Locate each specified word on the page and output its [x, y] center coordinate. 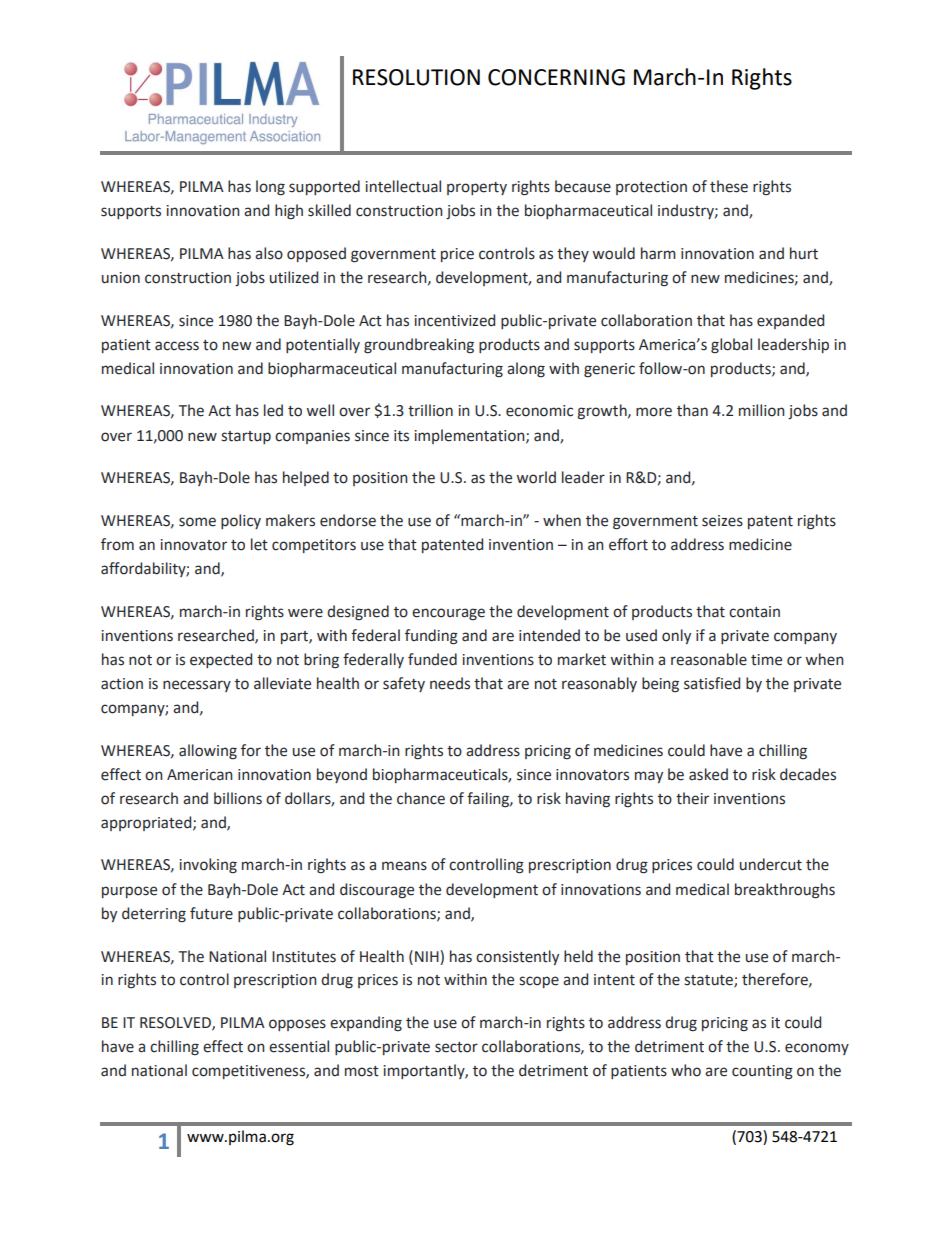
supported [324, 187]
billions [238, 798]
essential [299, 1046]
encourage [448, 614]
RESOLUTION [416, 77]
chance [421, 798]
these [729, 186]
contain [754, 612]
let [259, 544]
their [692, 798]
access [177, 346]
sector [456, 1047]
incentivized [454, 320]
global [731, 346]
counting [762, 1072]
